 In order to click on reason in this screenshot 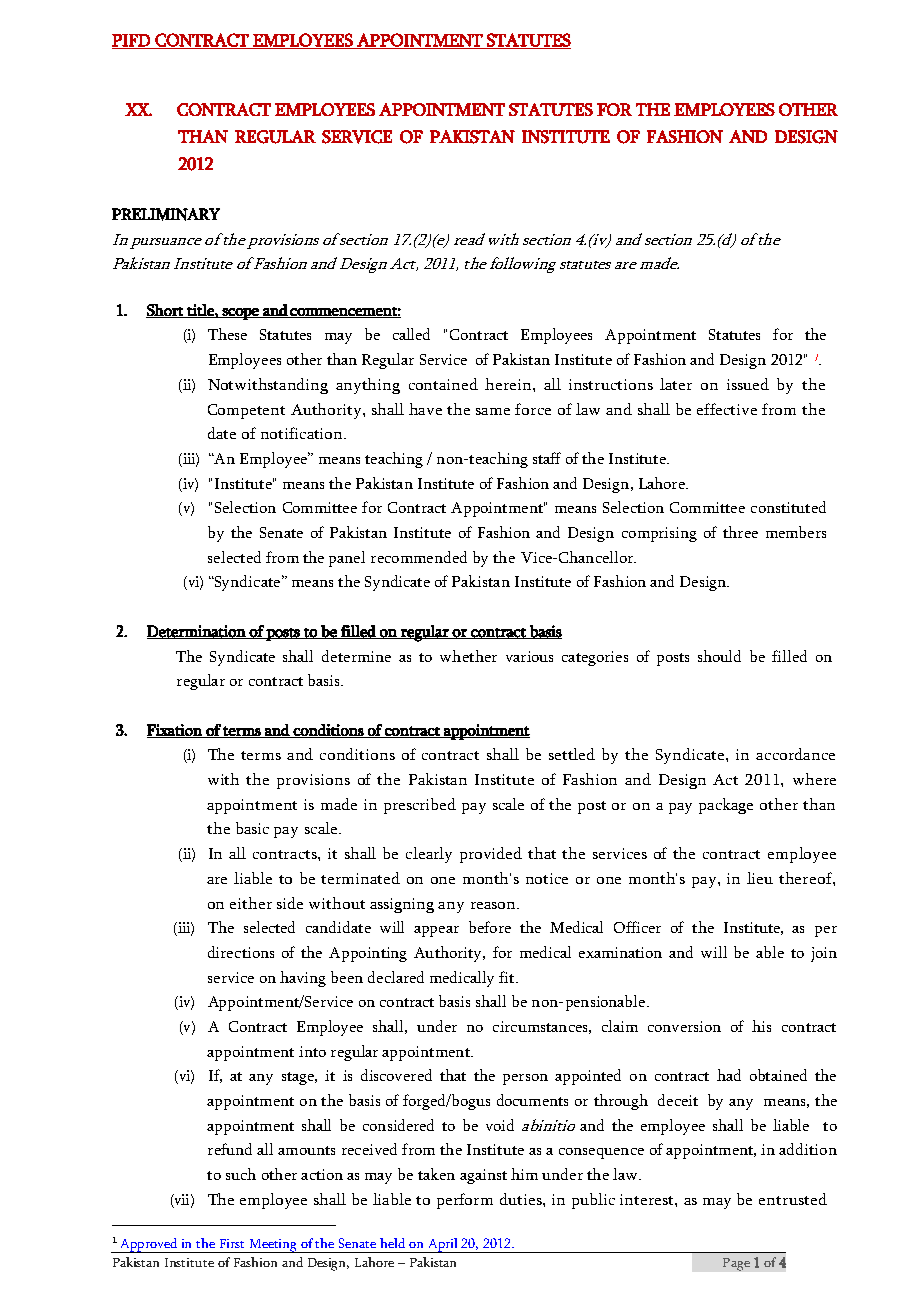, I will do `click(494, 905)`.
